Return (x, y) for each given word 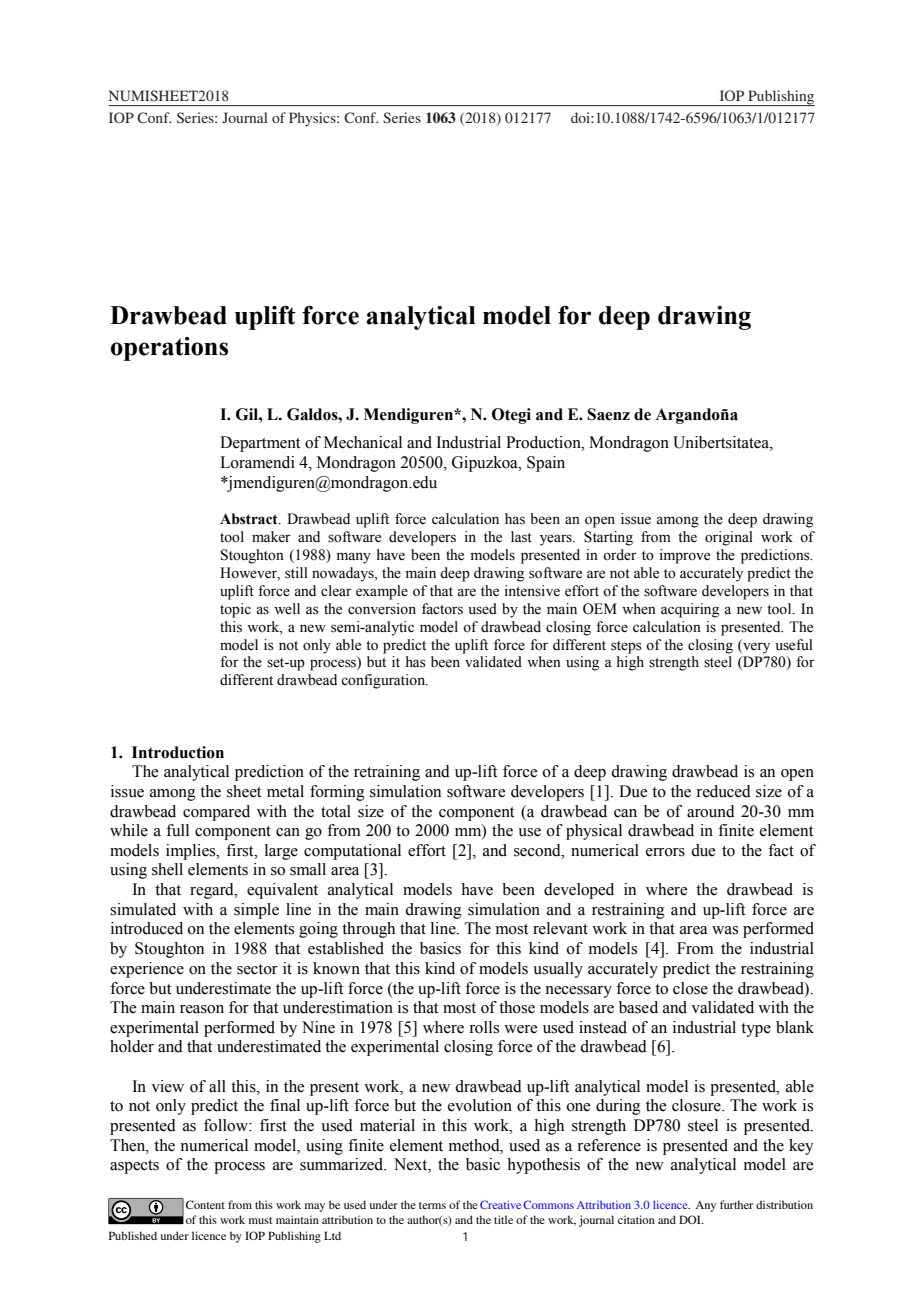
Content (205, 1204)
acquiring (690, 610)
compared (216, 813)
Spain (546, 464)
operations (169, 349)
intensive (532, 591)
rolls (484, 1027)
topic (235, 610)
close (690, 988)
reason (202, 1009)
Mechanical (363, 442)
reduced (723, 791)
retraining (387, 773)
